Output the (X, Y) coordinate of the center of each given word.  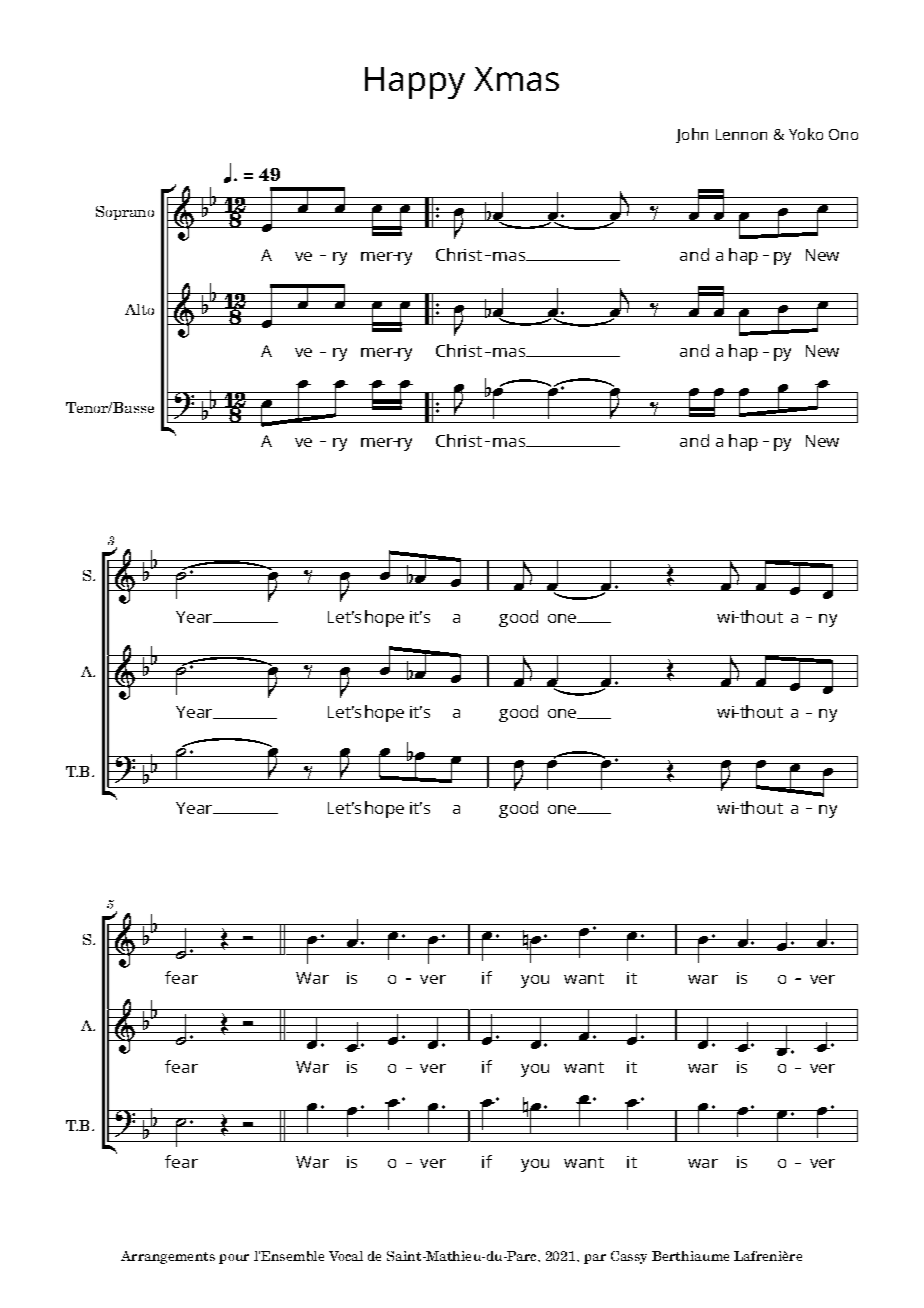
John (692, 135)
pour (234, 1259)
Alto (139, 309)
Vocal (346, 1256)
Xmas (516, 79)
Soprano (125, 213)
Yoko (806, 134)
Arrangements (168, 1257)
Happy (415, 83)
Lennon (741, 134)
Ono (843, 134)
